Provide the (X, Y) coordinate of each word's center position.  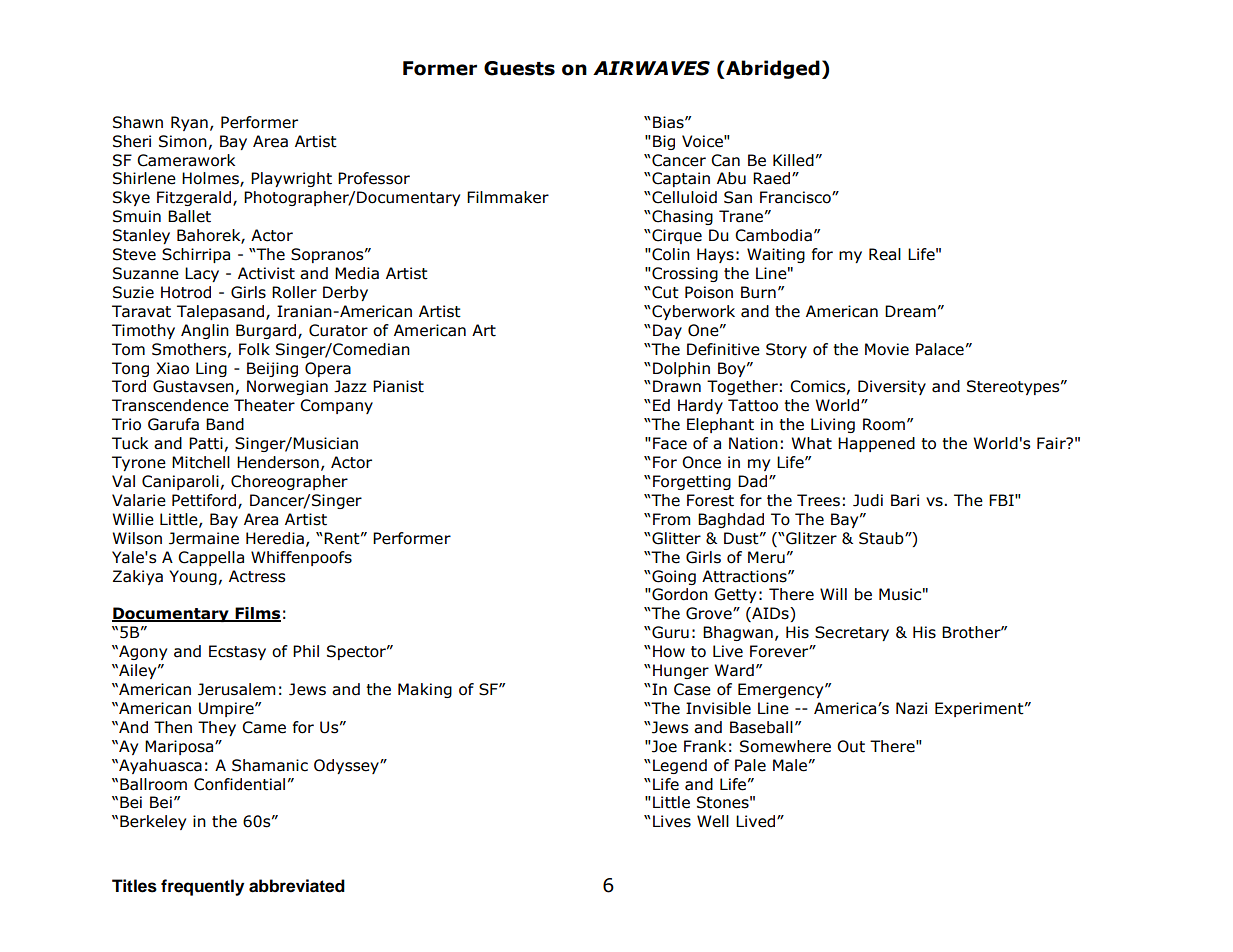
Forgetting (692, 482)
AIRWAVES (651, 68)
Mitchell (201, 462)
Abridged (772, 69)
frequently (202, 887)
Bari (905, 500)
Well (713, 821)
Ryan (189, 123)
